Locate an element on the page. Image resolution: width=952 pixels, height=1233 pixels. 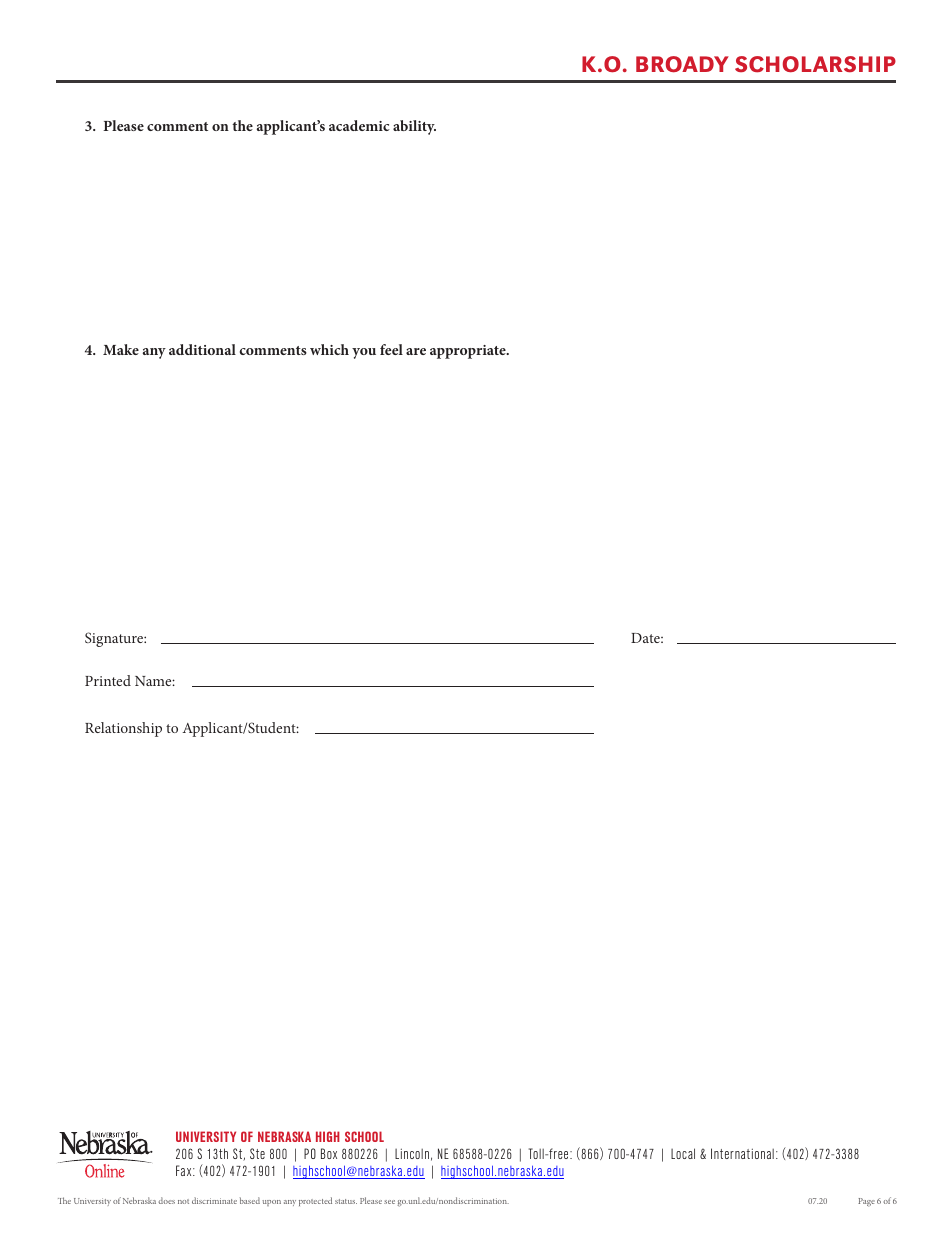
additional is located at coordinates (202, 349).
